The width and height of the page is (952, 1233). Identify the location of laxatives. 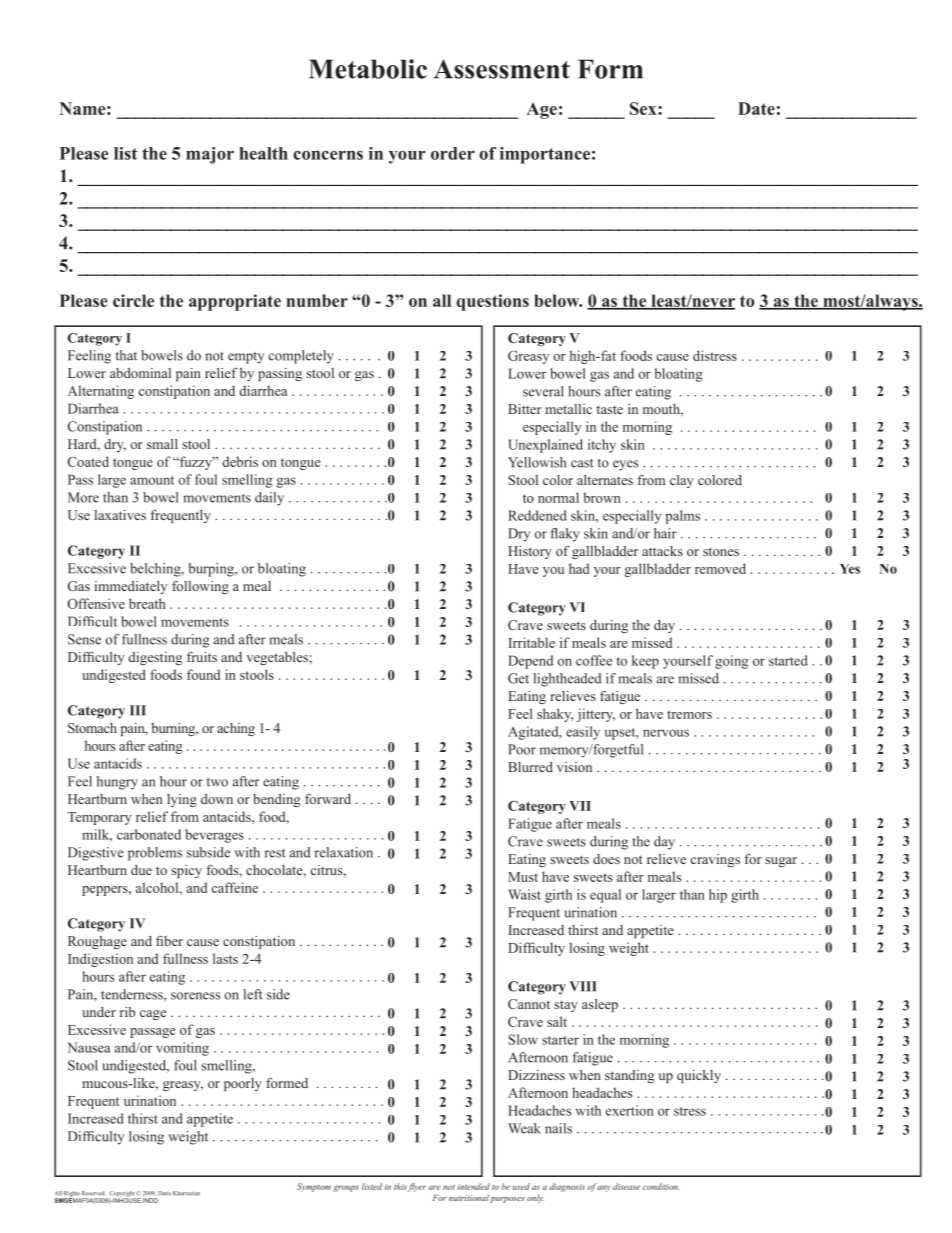
(120, 515).
